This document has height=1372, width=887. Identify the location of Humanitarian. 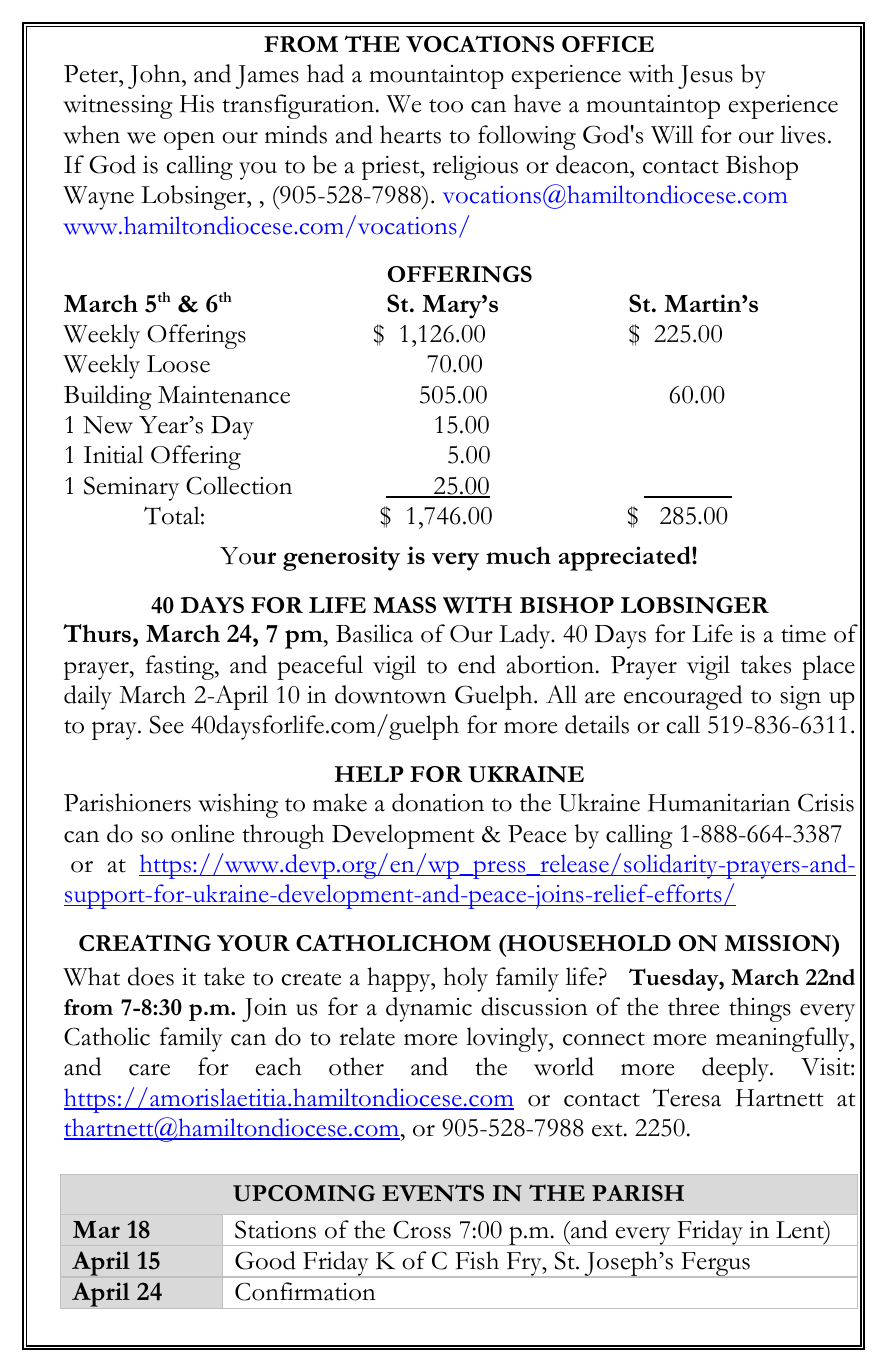
(719, 803).
